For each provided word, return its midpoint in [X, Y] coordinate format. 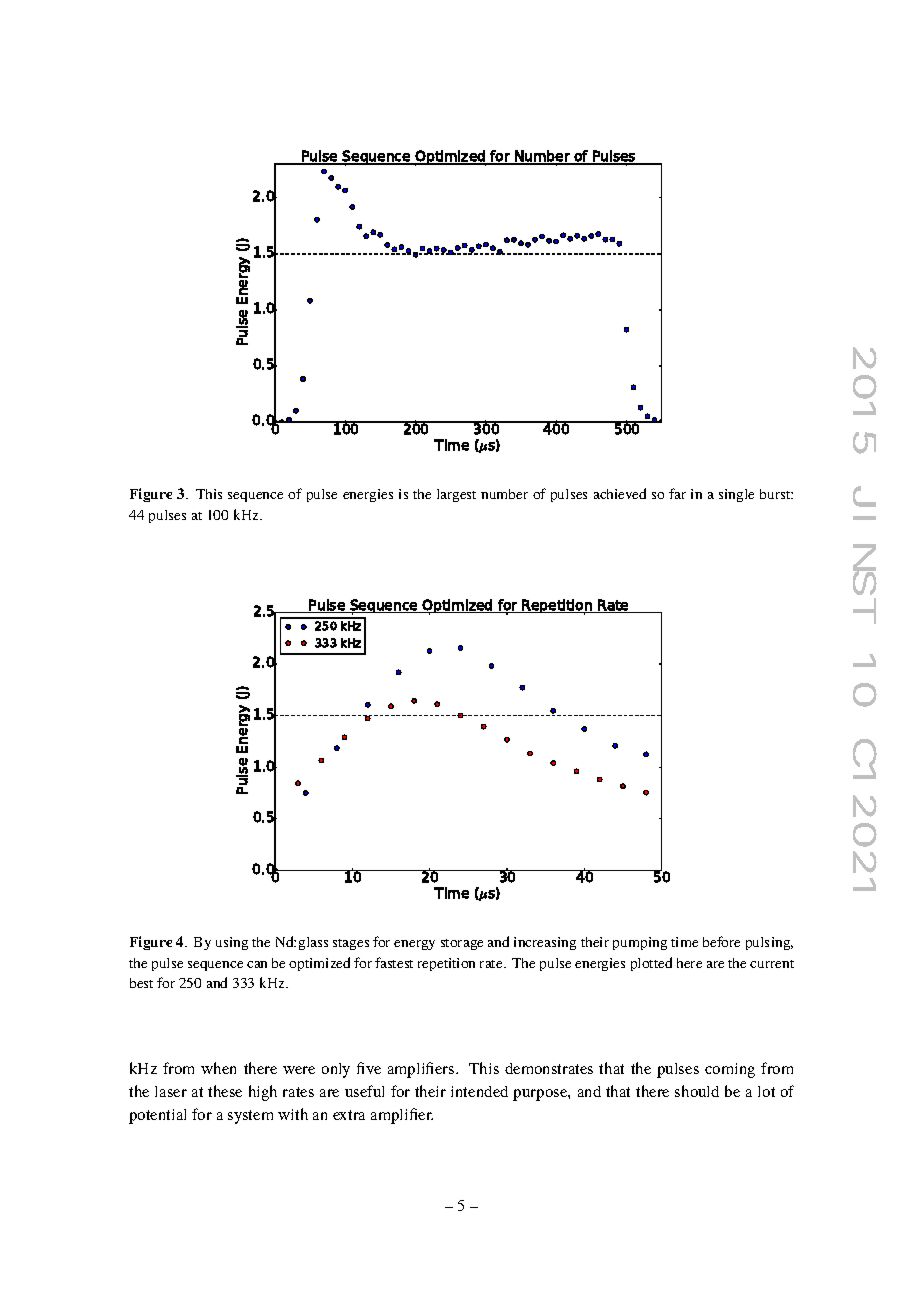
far [677, 493]
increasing [545, 943]
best [141, 983]
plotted [651, 964]
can [257, 964]
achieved [620, 493]
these [225, 1091]
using [232, 943]
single [736, 495]
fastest [394, 962]
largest [456, 495]
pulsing [769, 943]
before [721, 941]
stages [351, 944]
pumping [640, 943]
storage [462, 944]
